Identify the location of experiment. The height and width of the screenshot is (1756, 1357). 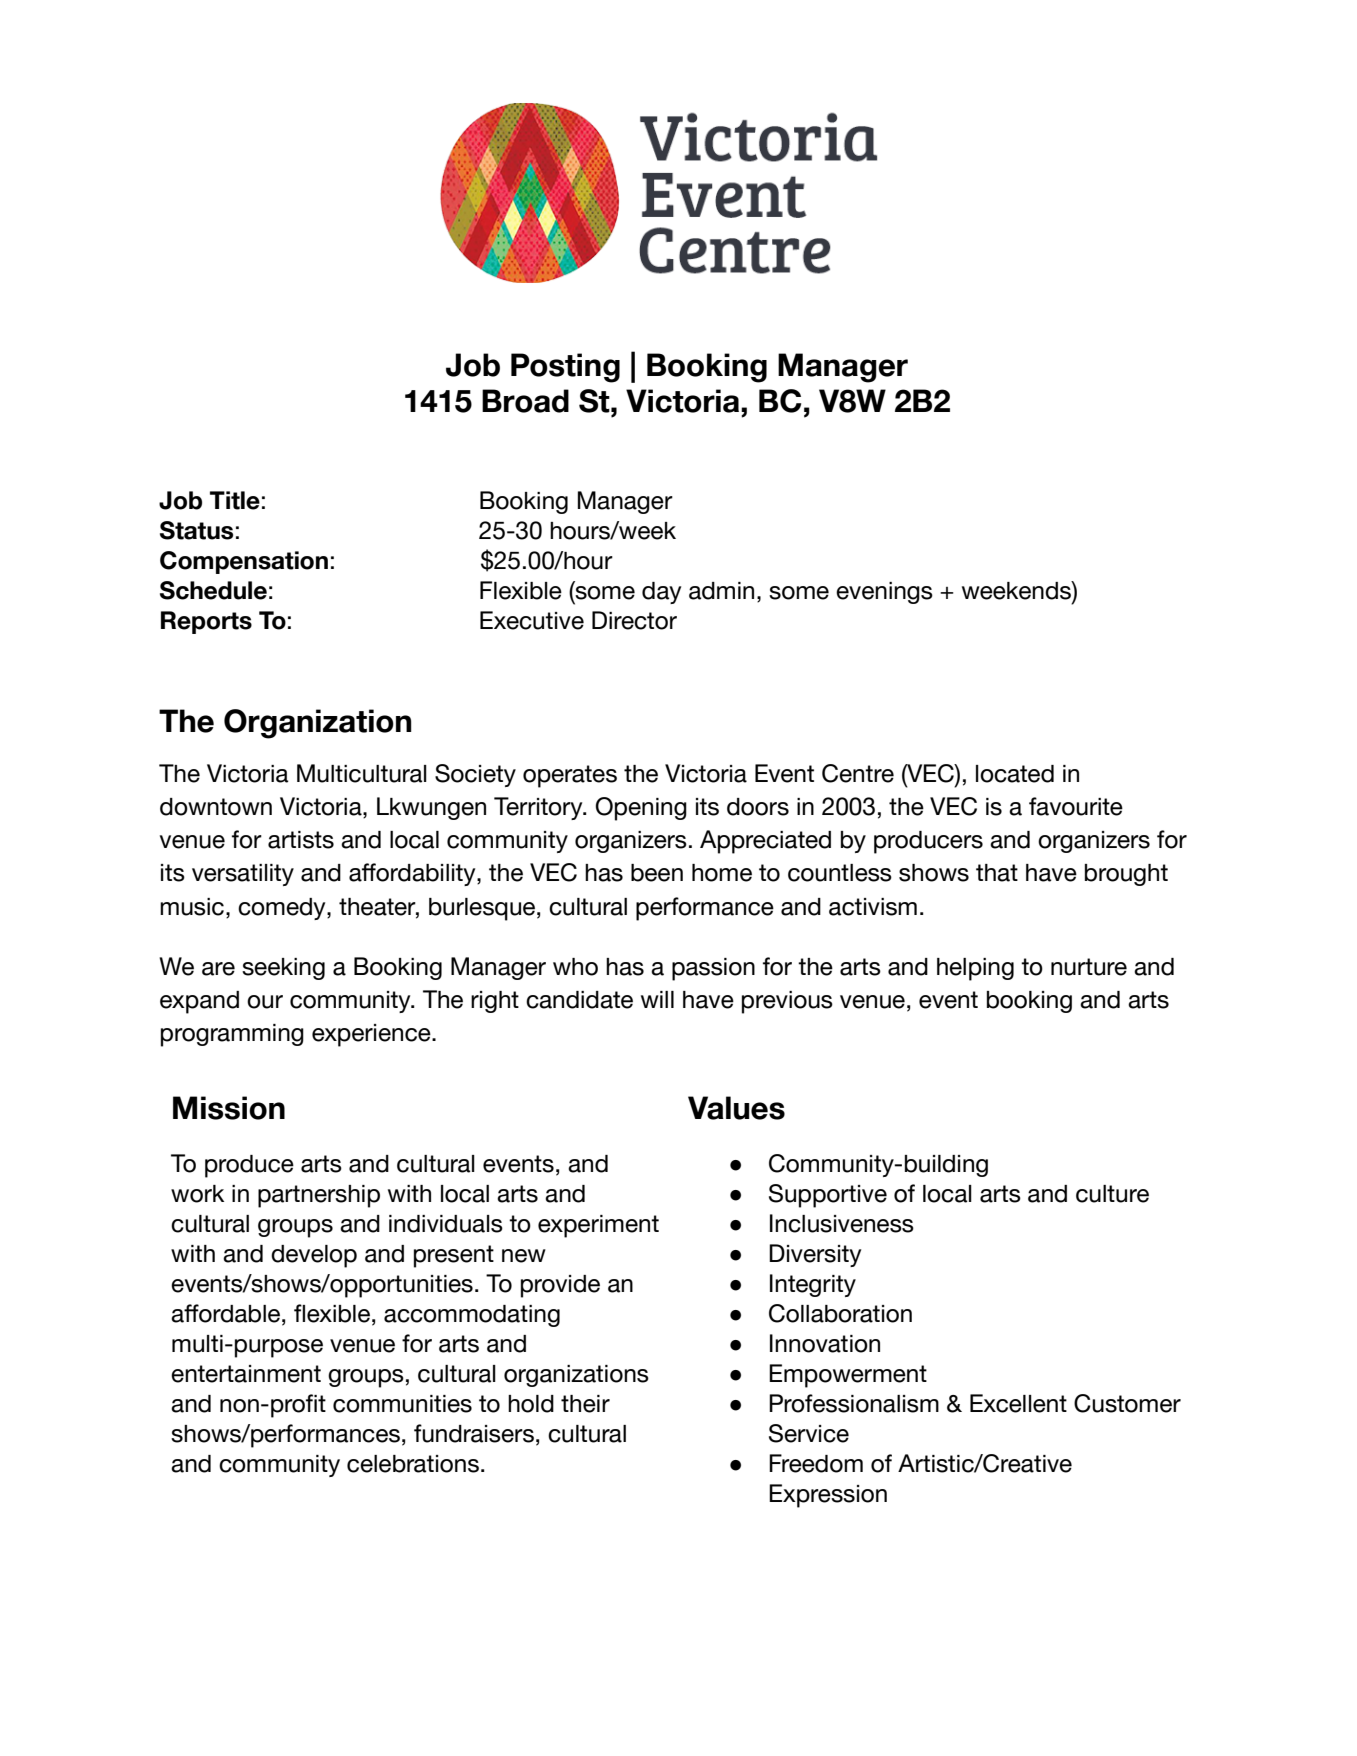
(598, 1226).
